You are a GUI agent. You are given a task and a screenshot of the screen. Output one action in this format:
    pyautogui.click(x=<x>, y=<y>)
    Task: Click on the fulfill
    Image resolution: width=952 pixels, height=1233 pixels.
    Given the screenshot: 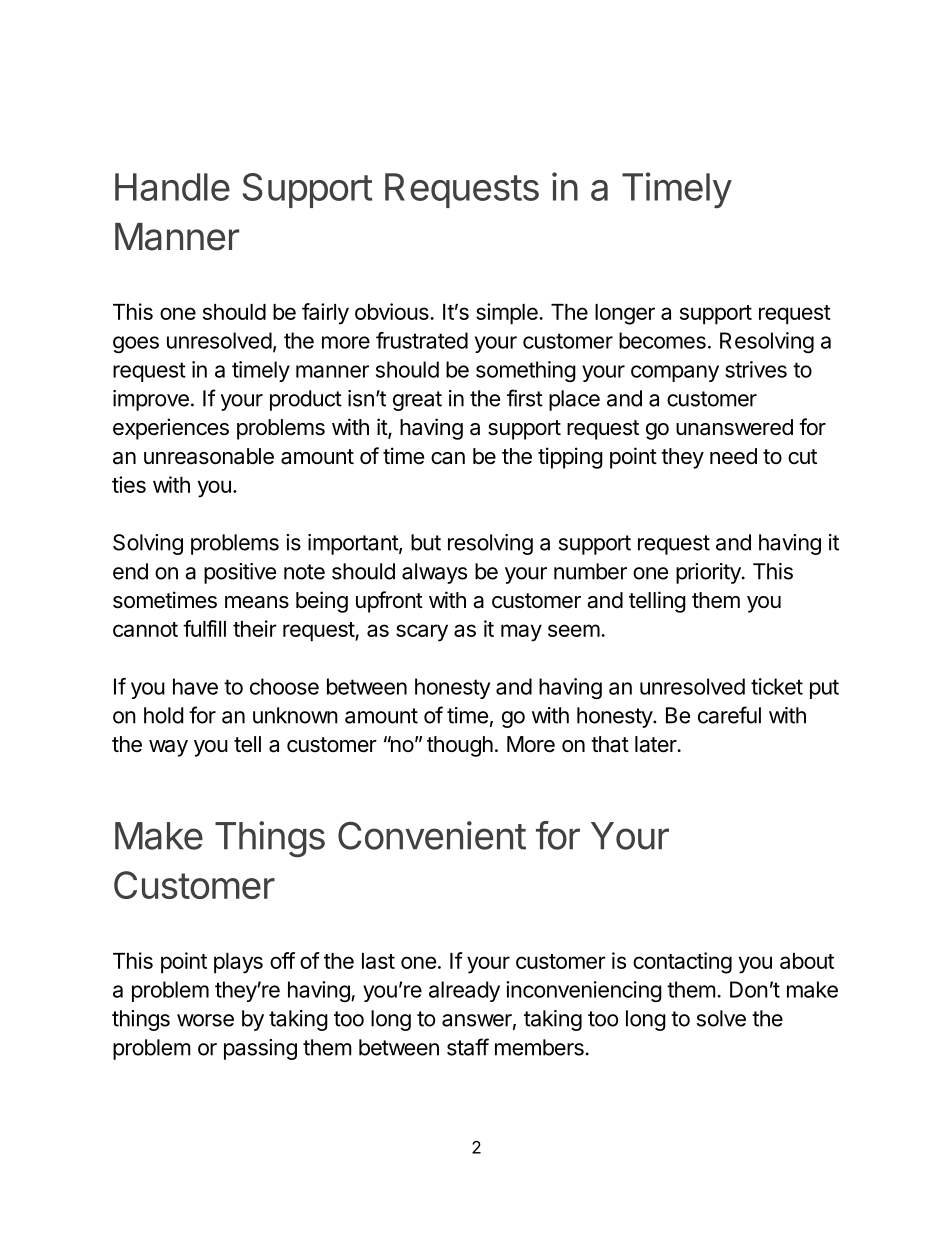 What is the action you would take?
    pyautogui.click(x=204, y=628)
